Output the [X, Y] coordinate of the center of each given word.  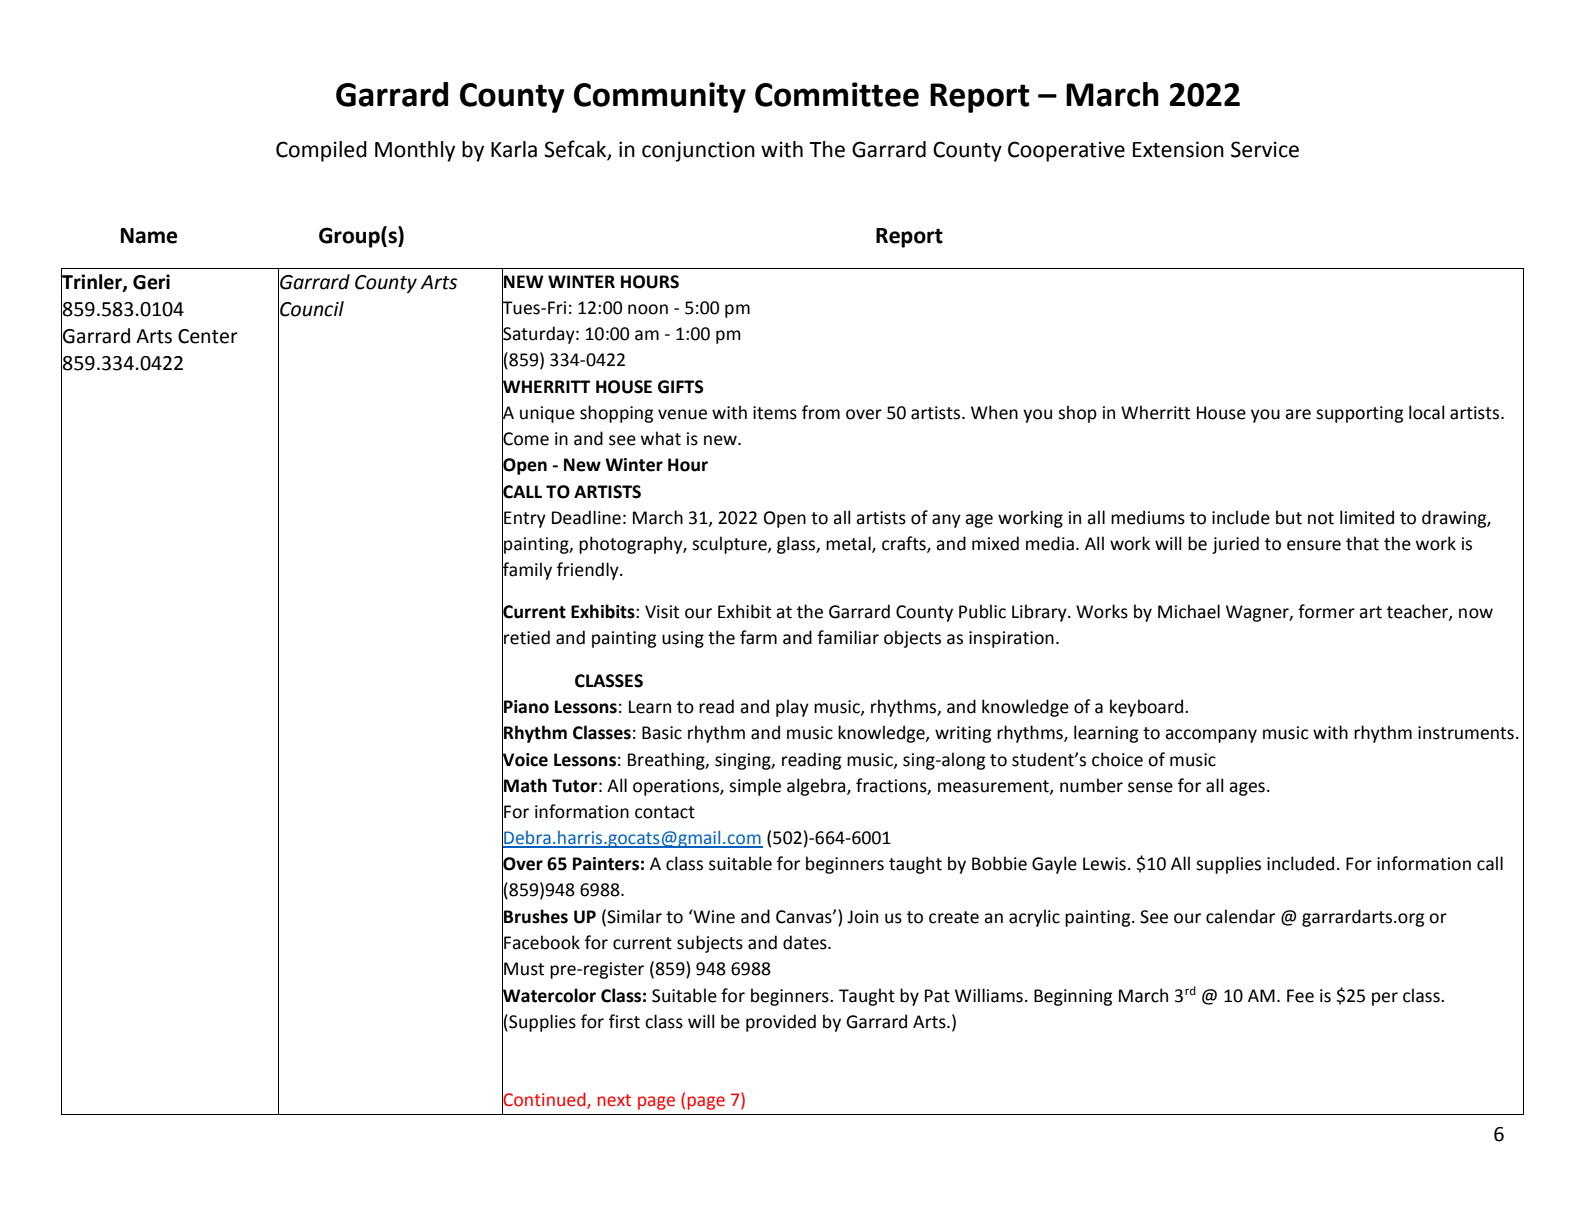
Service [1265, 149]
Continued [545, 1100]
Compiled [321, 151]
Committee [837, 94]
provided [781, 1023]
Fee [1300, 996]
